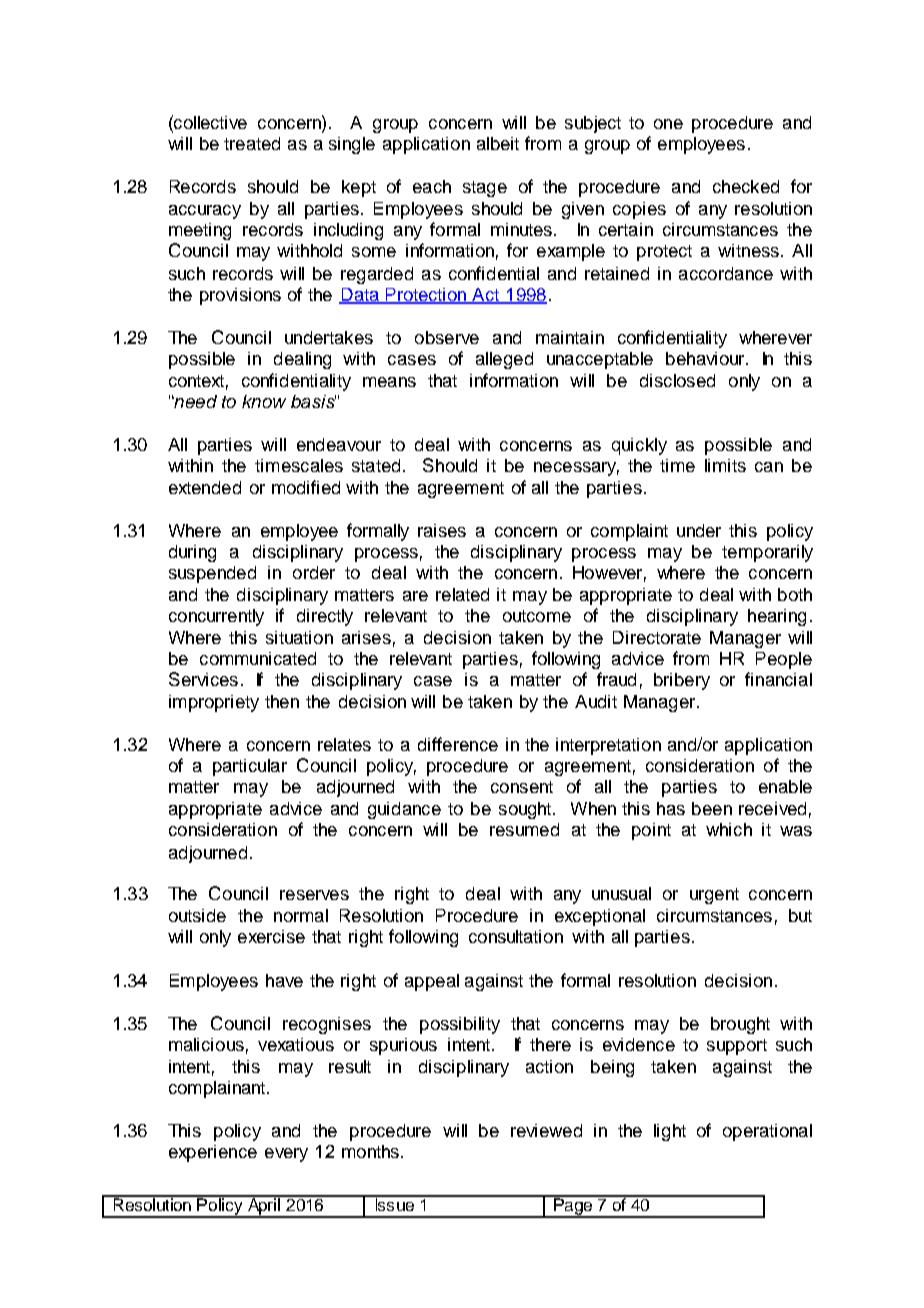 The image size is (924, 1308). Describe the element at coordinates (498, 143) in the image. I see `albeit` at that location.
